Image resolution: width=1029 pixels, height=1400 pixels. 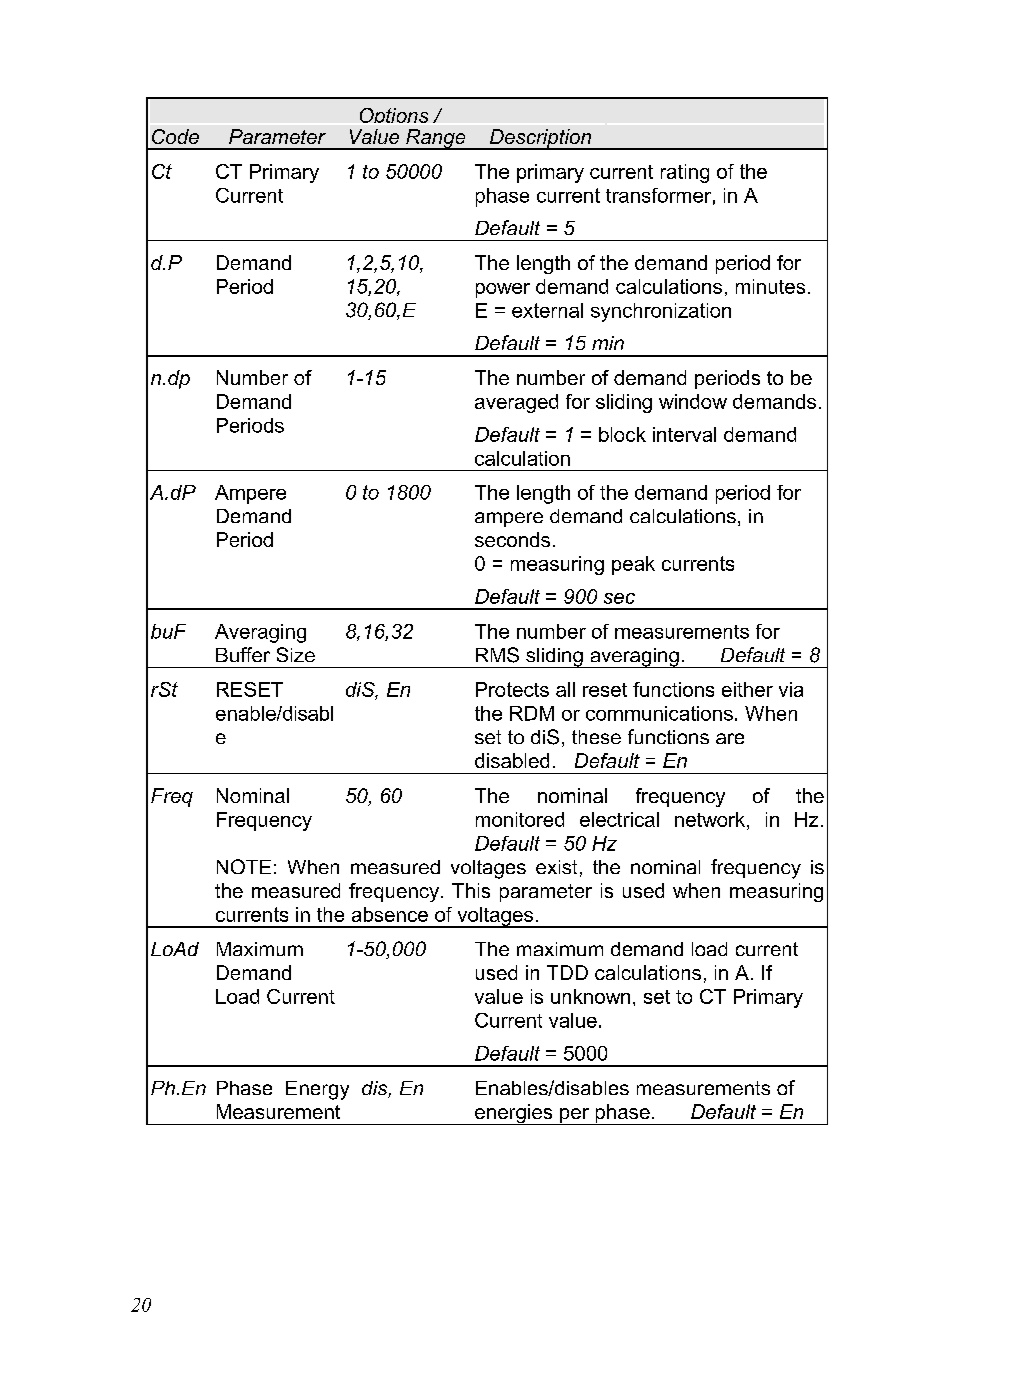 What do you see at coordinates (590, 996) in the page?
I see `unknown` at bounding box center [590, 996].
